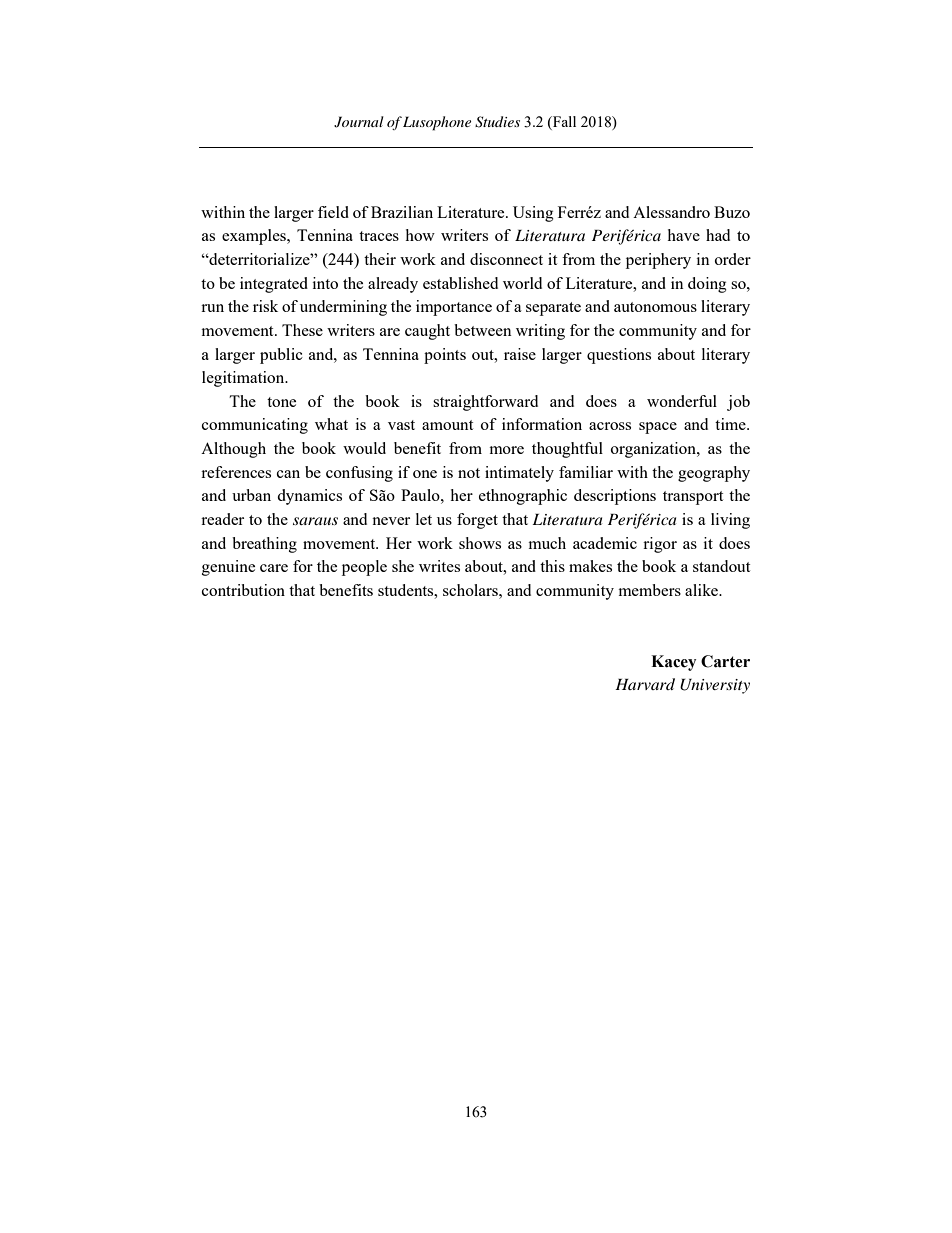  What do you see at coordinates (563, 121) in the screenshot?
I see `Fall` at bounding box center [563, 121].
